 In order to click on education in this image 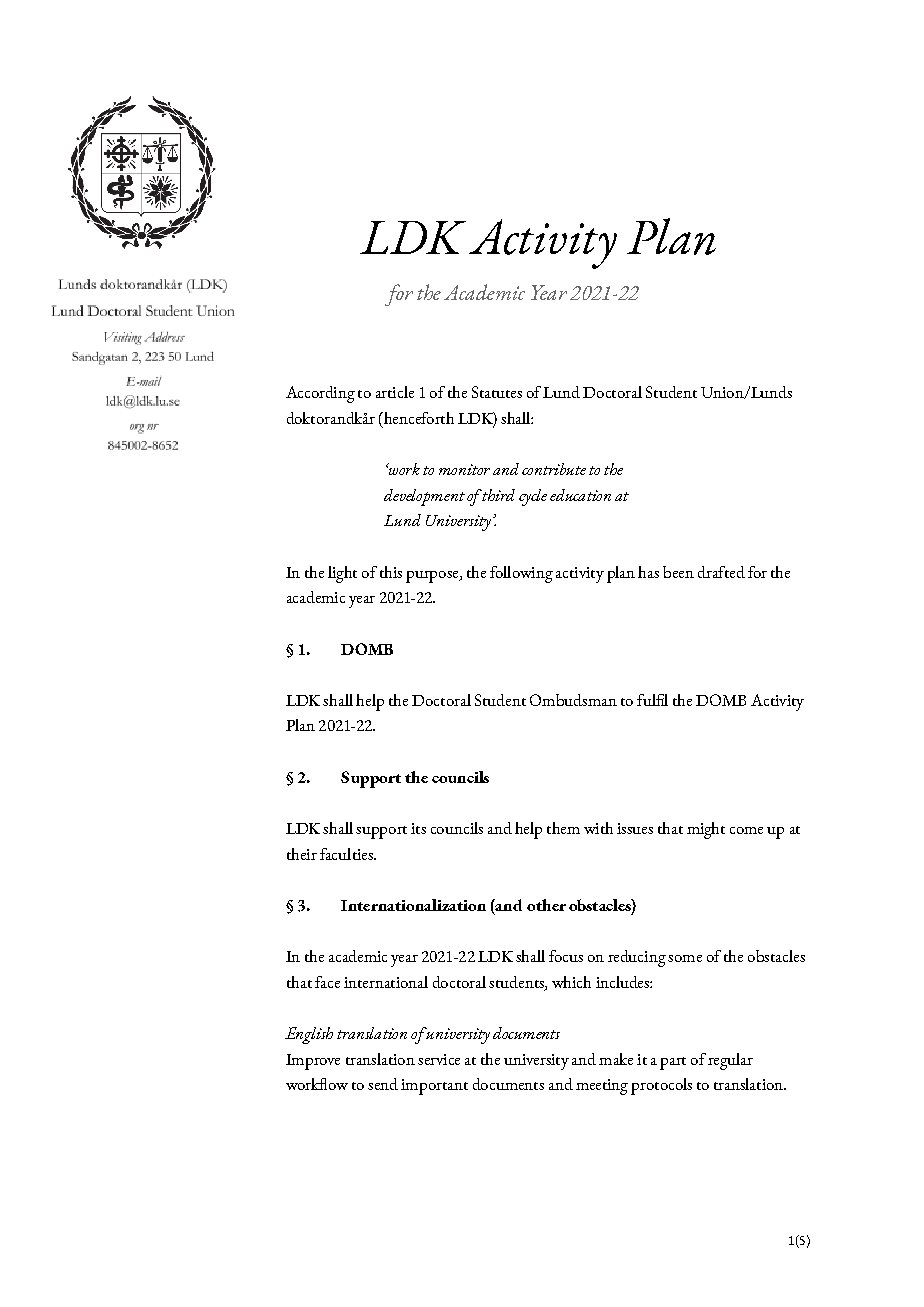, I will do `click(580, 495)`.
